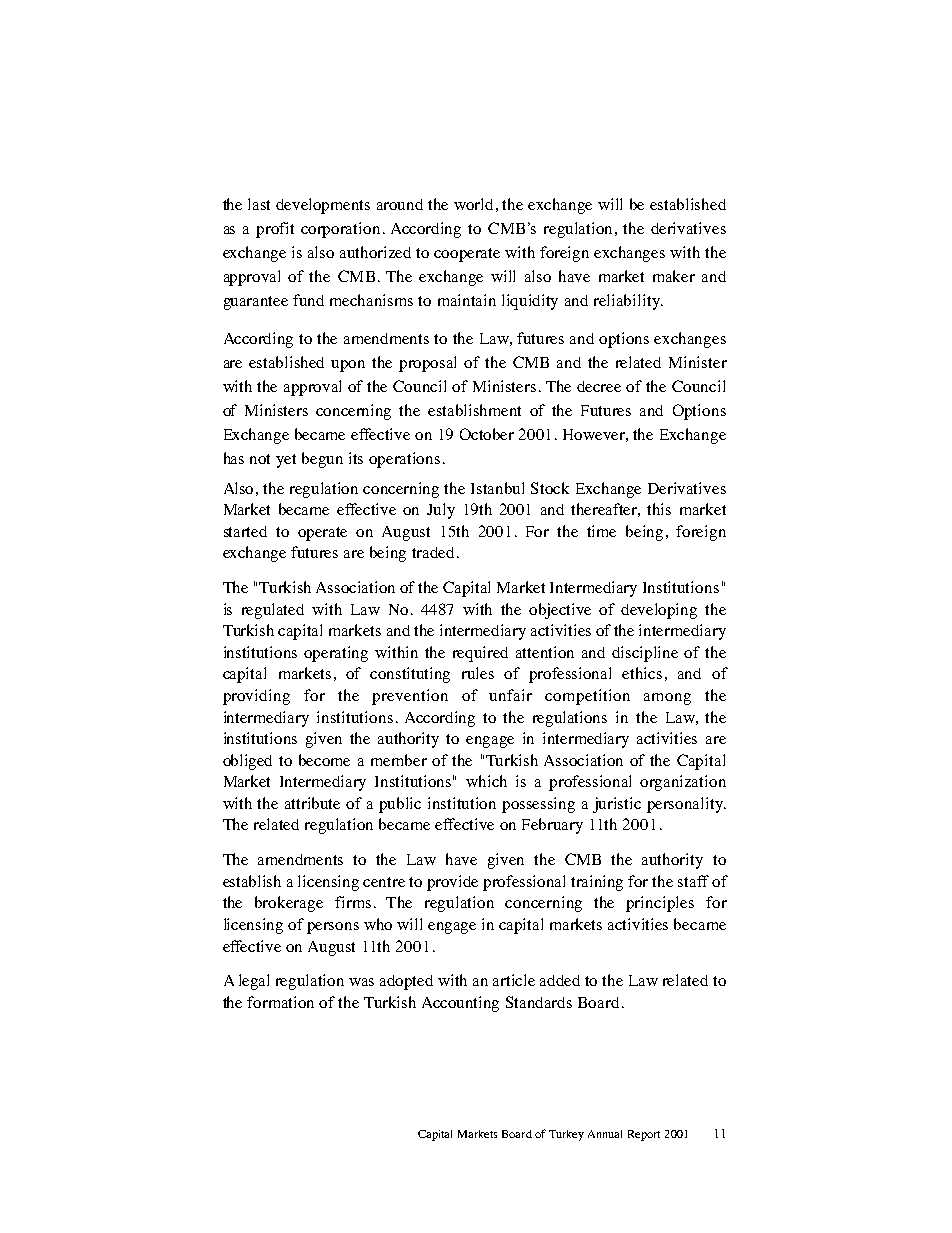 This page has width=952, height=1233. Describe the element at coordinates (642, 673) in the page. I see `ethics` at that location.
